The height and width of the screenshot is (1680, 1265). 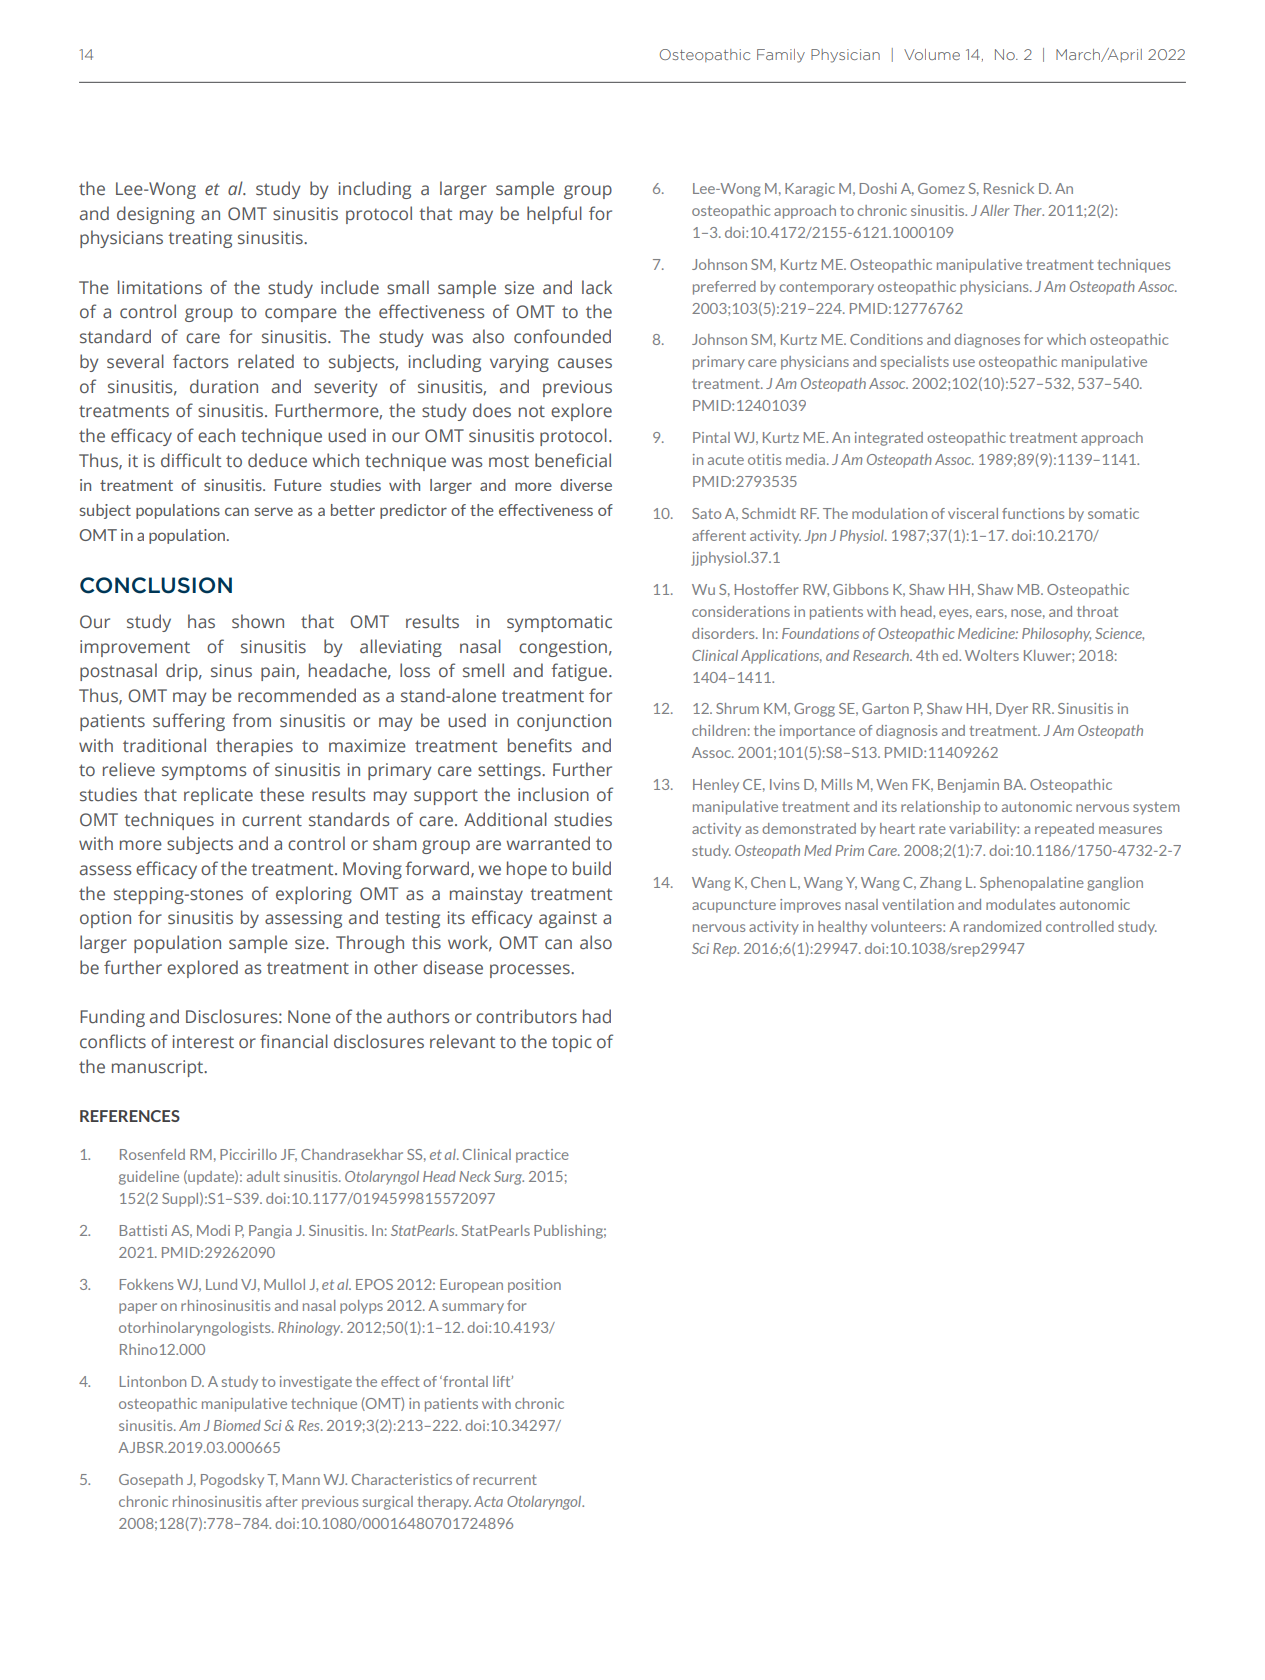 What do you see at coordinates (932, 54) in the screenshot?
I see `Volume` at bounding box center [932, 54].
